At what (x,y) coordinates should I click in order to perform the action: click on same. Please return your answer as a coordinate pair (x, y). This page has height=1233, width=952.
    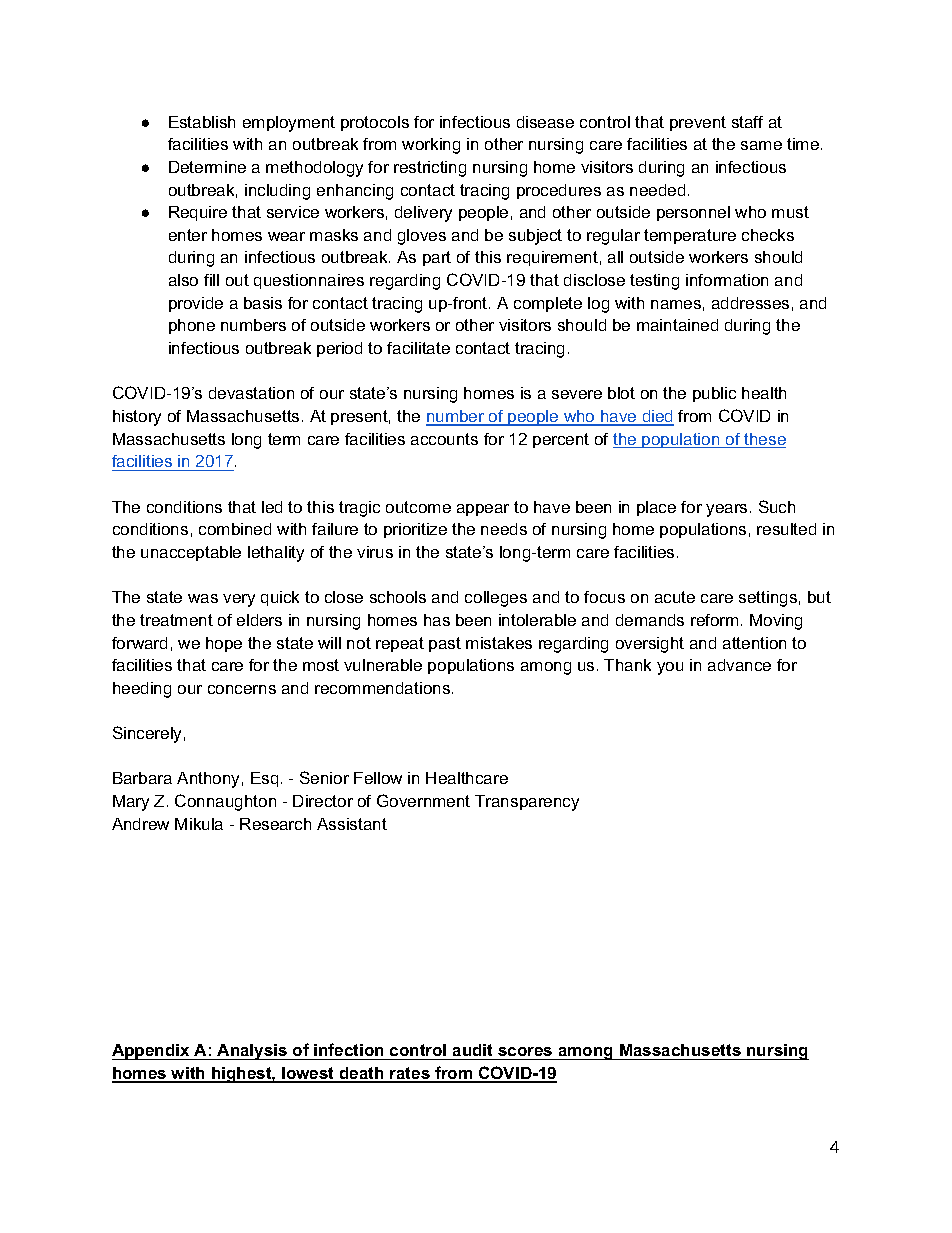
    Looking at the image, I should click on (761, 145).
